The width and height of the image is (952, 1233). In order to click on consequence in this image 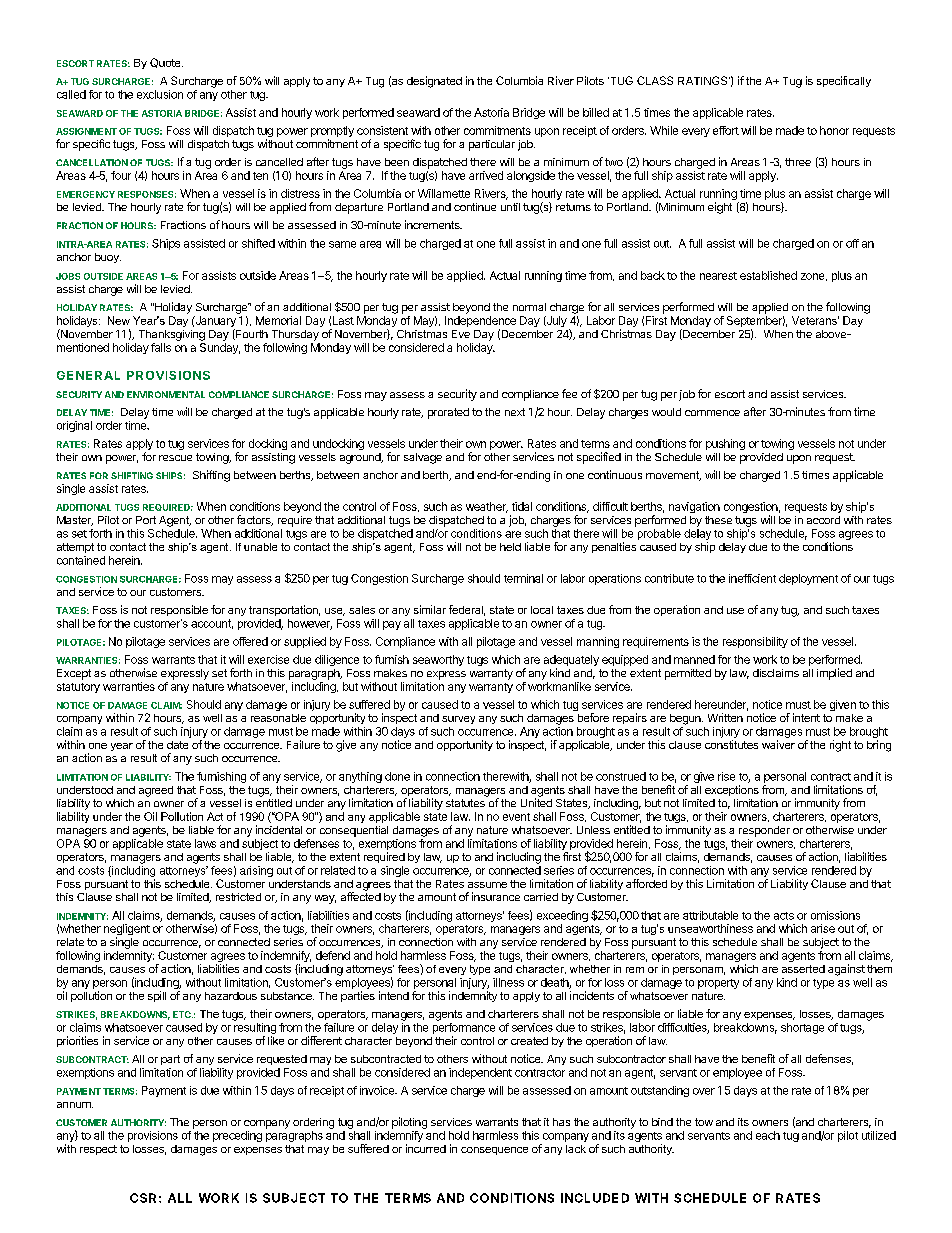, I will do `click(494, 1151)`.
